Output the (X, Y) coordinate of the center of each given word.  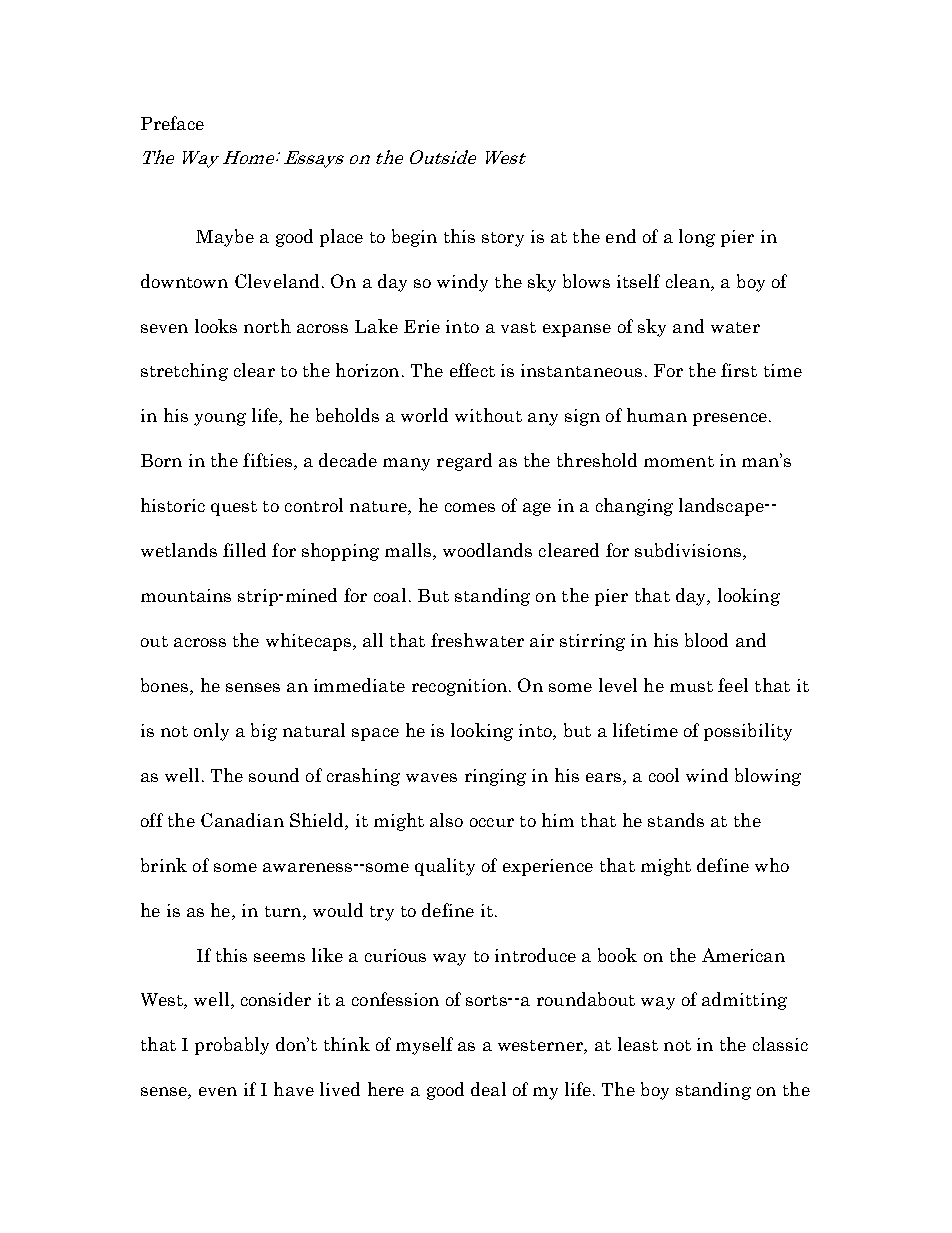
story (503, 239)
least (638, 1044)
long (697, 238)
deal (488, 1089)
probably (232, 1046)
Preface (172, 123)
